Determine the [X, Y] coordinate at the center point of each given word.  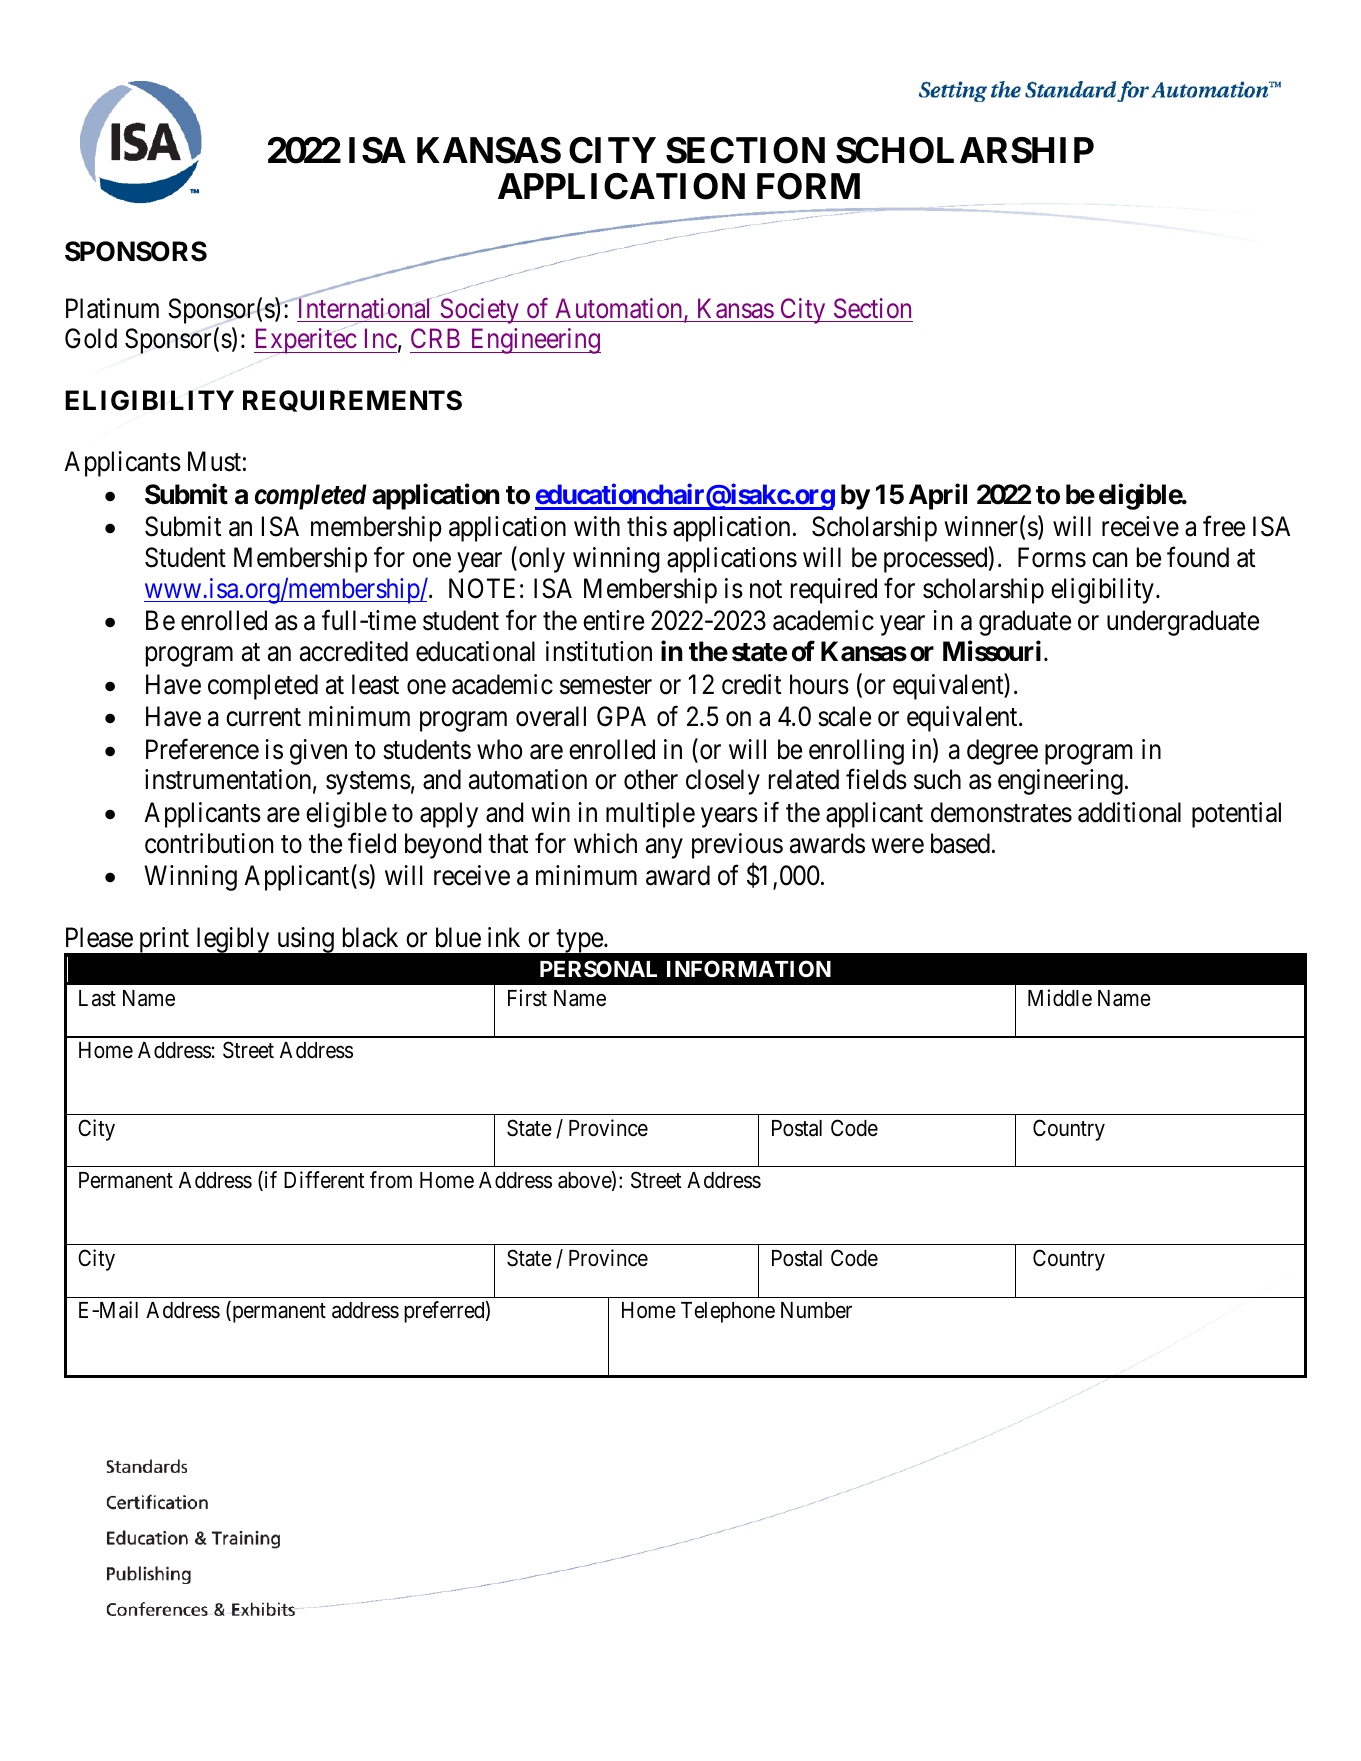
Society [479, 311]
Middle [1060, 998]
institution [599, 651]
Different [324, 1180]
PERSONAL [598, 969]
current [263, 718]
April [938, 496]
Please [99, 937]
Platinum [112, 308]
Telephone [728, 1312]
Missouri [992, 651]
